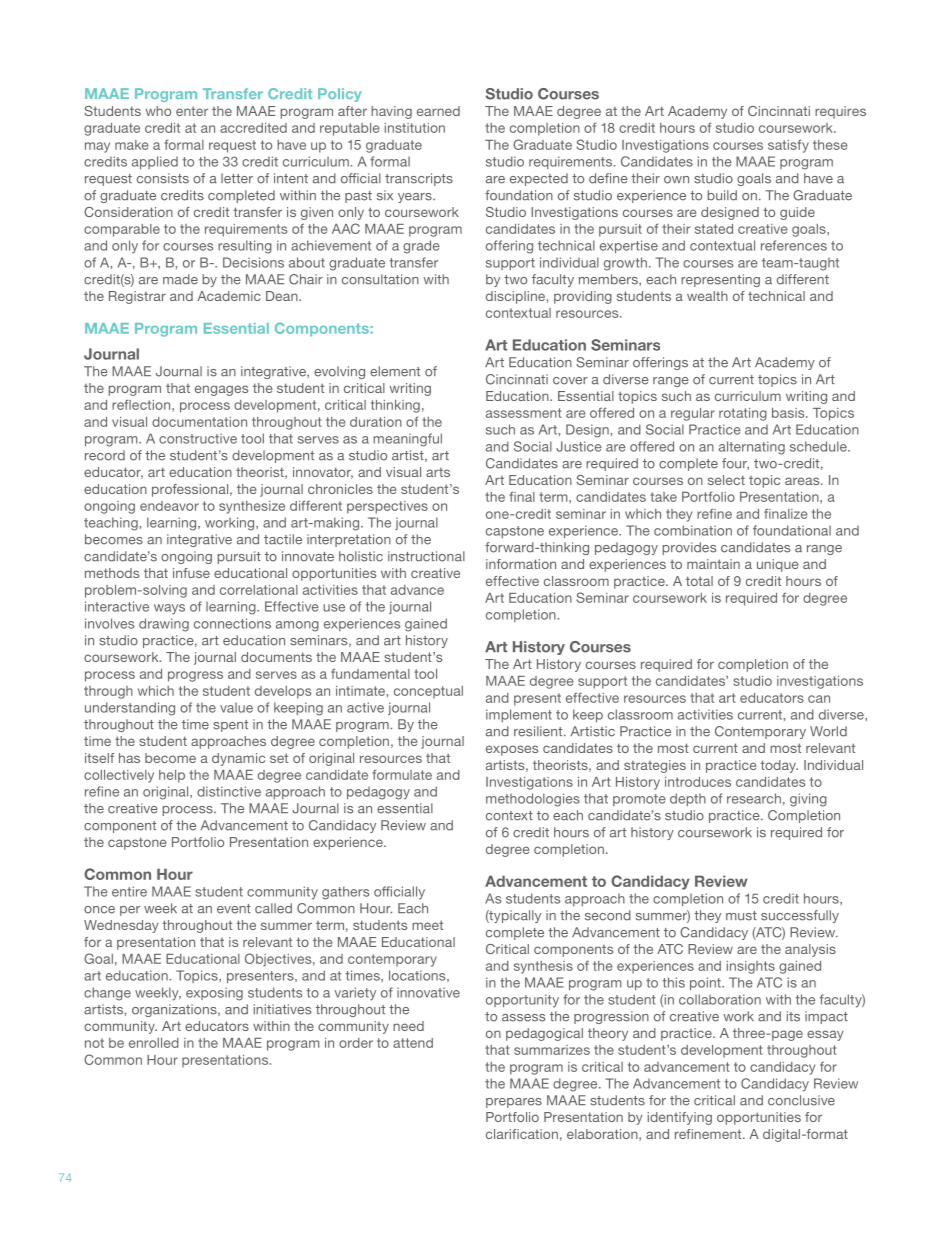  I want to click on who, so click(158, 111).
